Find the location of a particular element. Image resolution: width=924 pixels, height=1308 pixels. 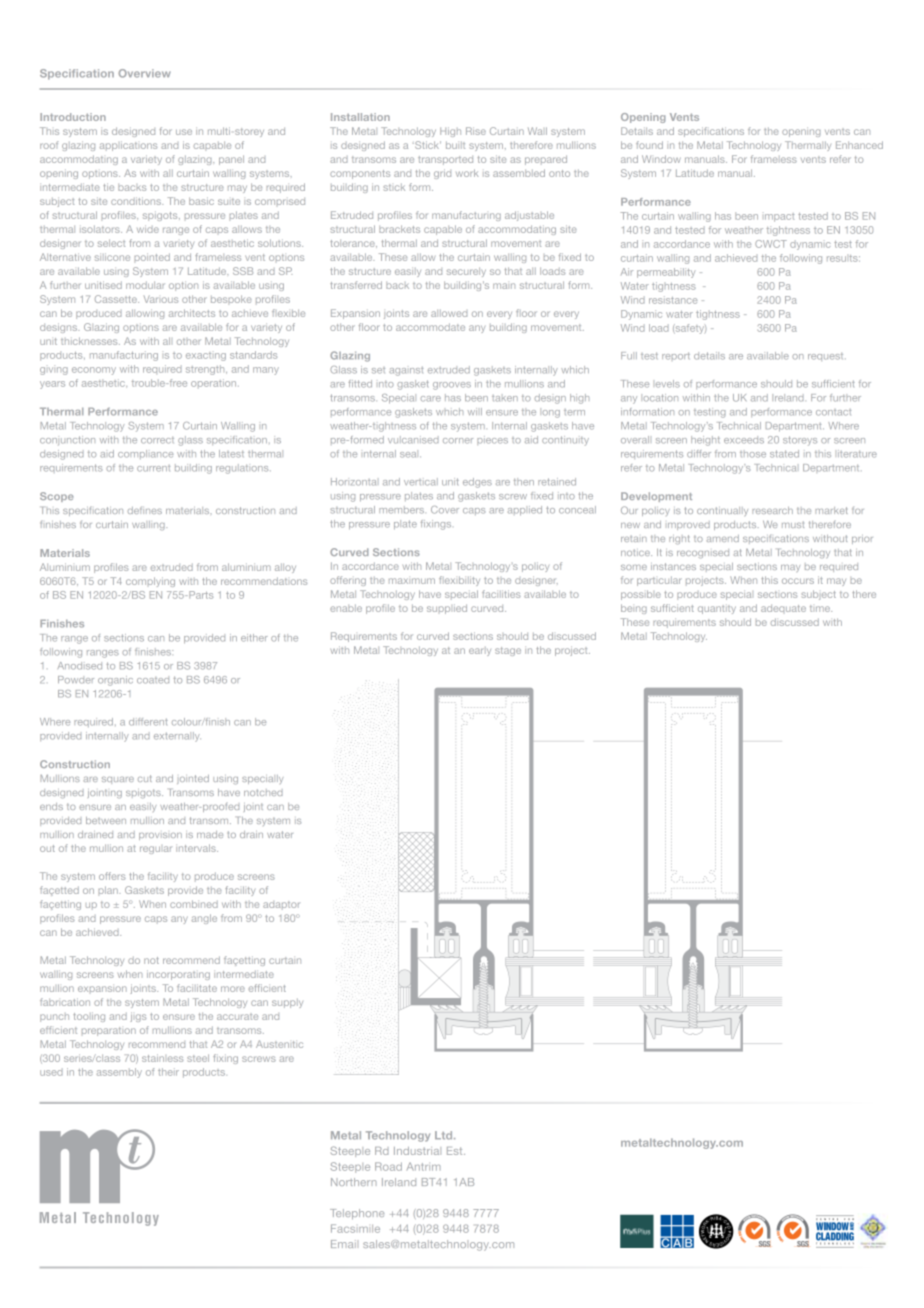

built is located at coordinates (455, 145).
